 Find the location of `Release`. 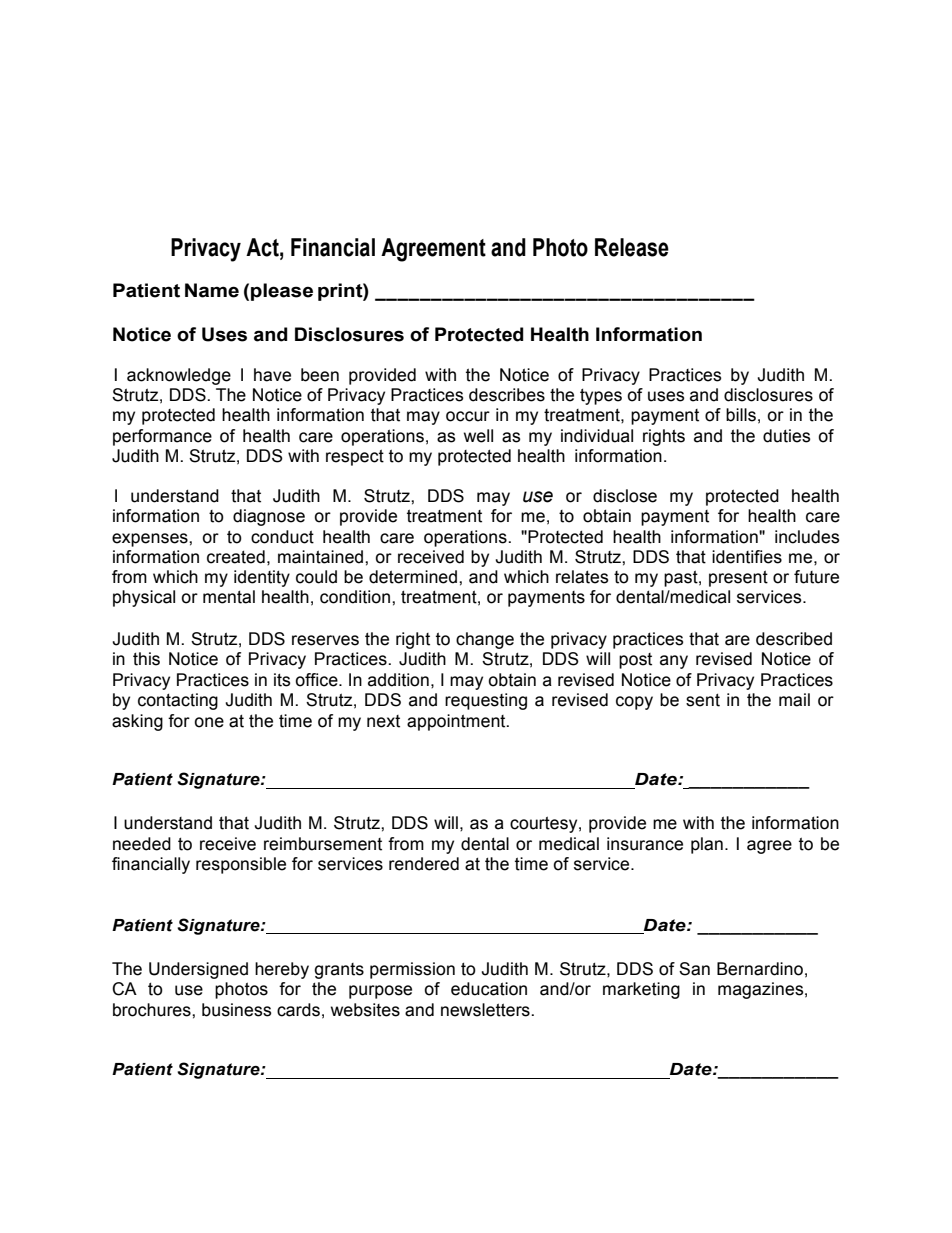

Release is located at coordinates (632, 247).
